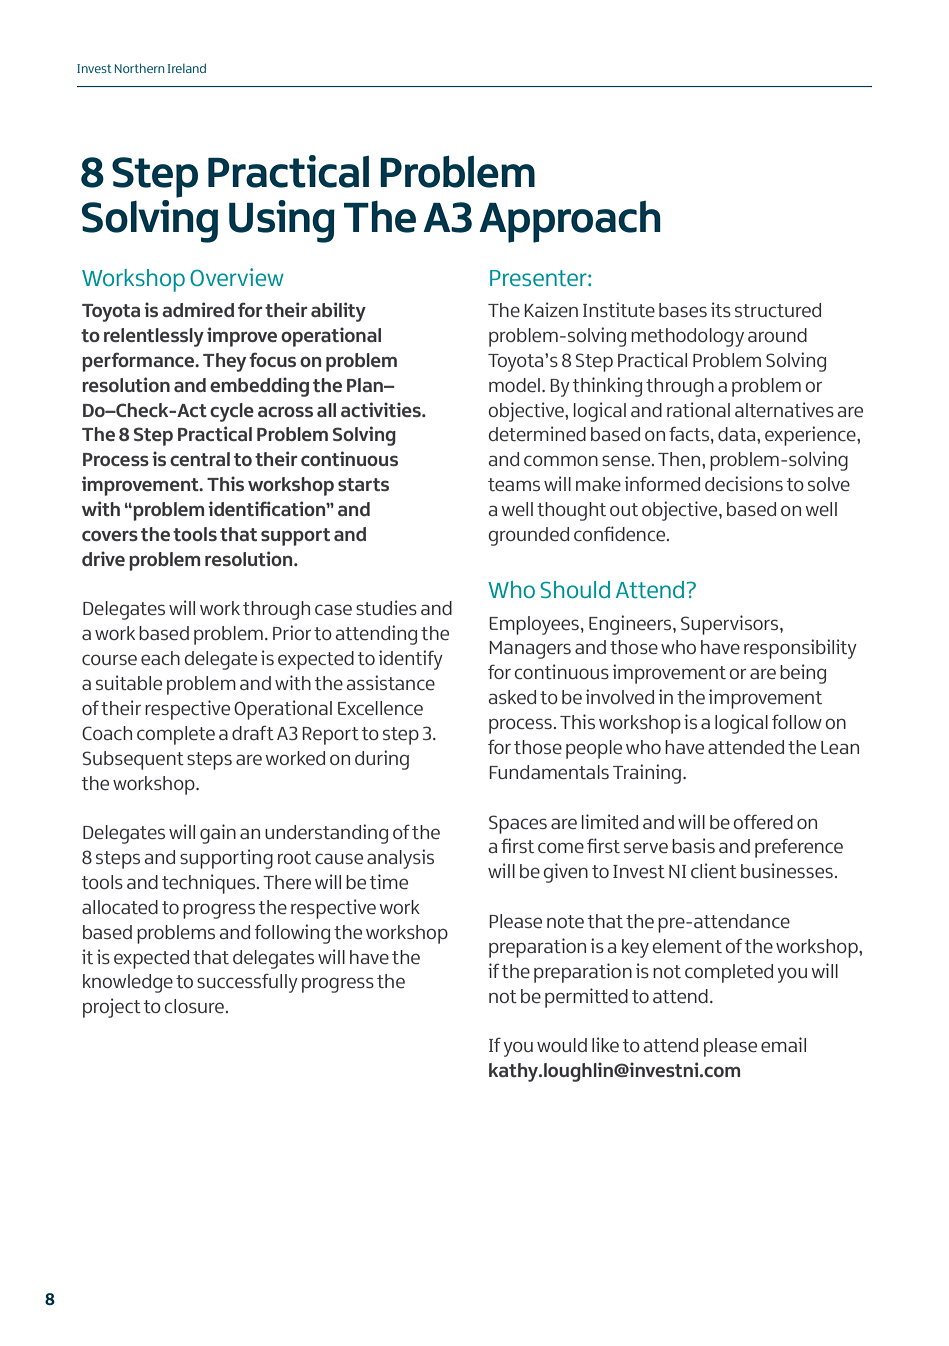  What do you see at coordinates (187, 68) in the screenshot?
I see `Ireland` at bounding box center [187, 68].
